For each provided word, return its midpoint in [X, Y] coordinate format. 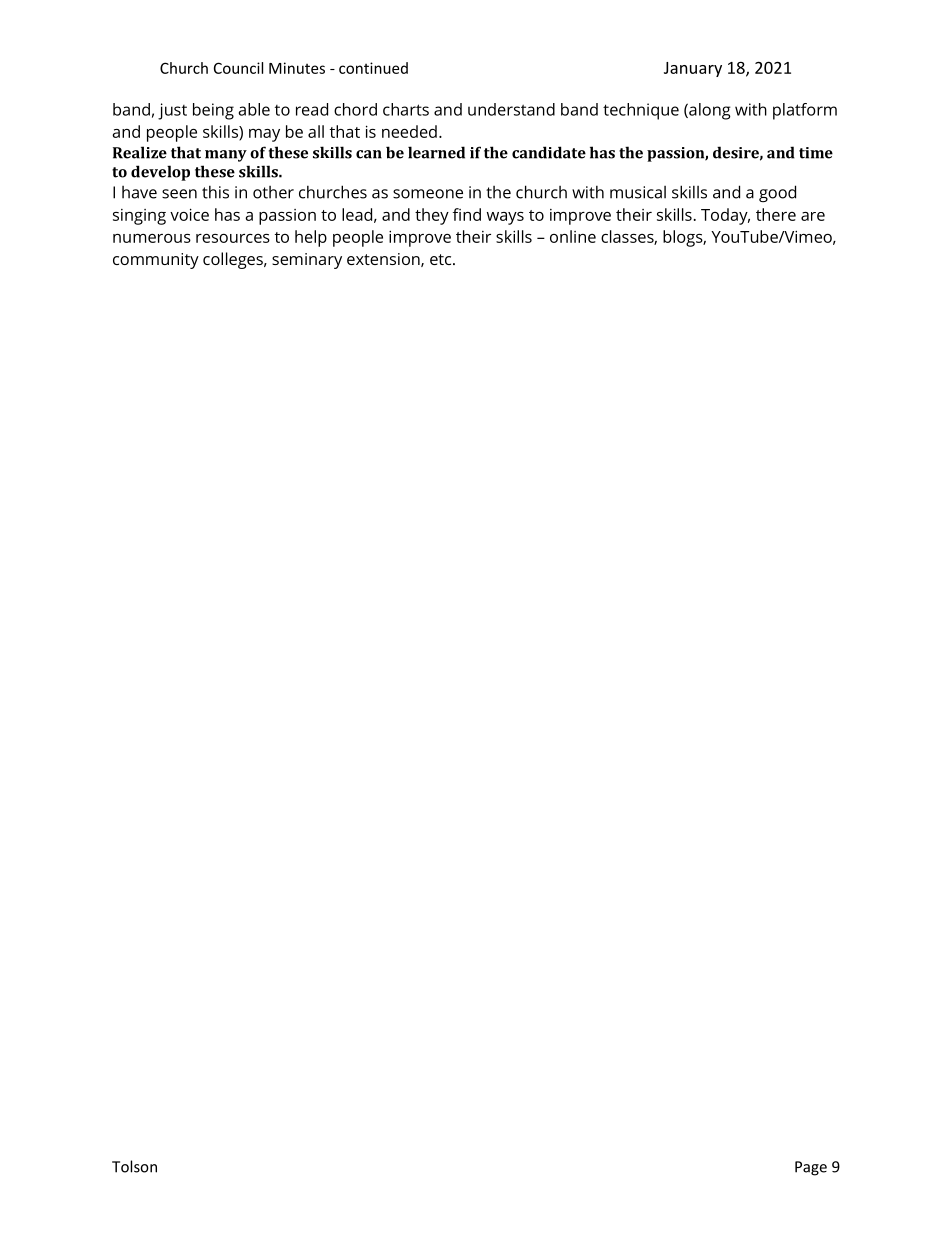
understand [511, 109]
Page [811, 1168]
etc [442, 259]
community [156, 261]
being [213, 111]
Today [725, 216]
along [709, 111]
